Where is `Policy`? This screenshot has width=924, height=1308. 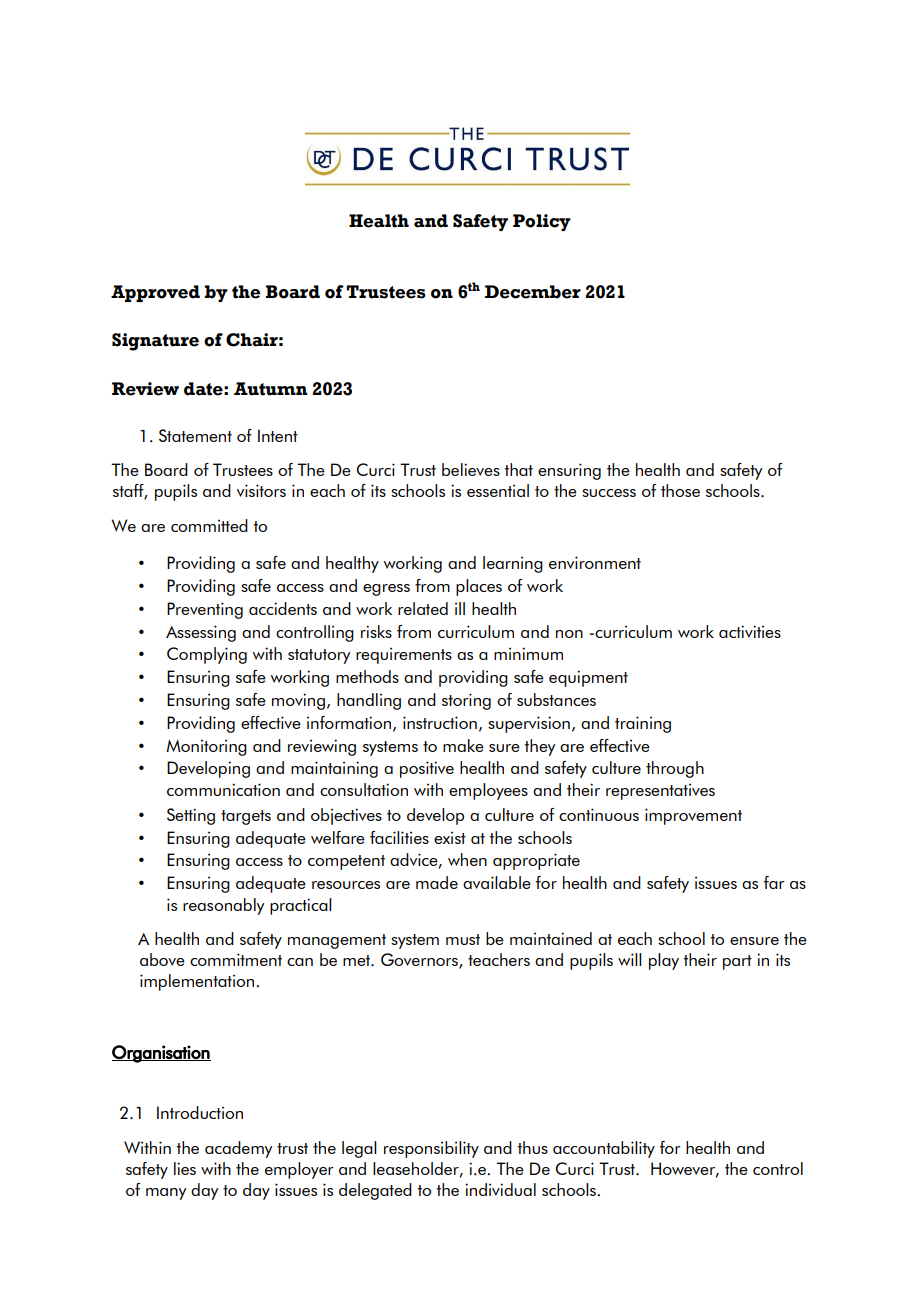 Policy is located at coordinates (542, 222).
